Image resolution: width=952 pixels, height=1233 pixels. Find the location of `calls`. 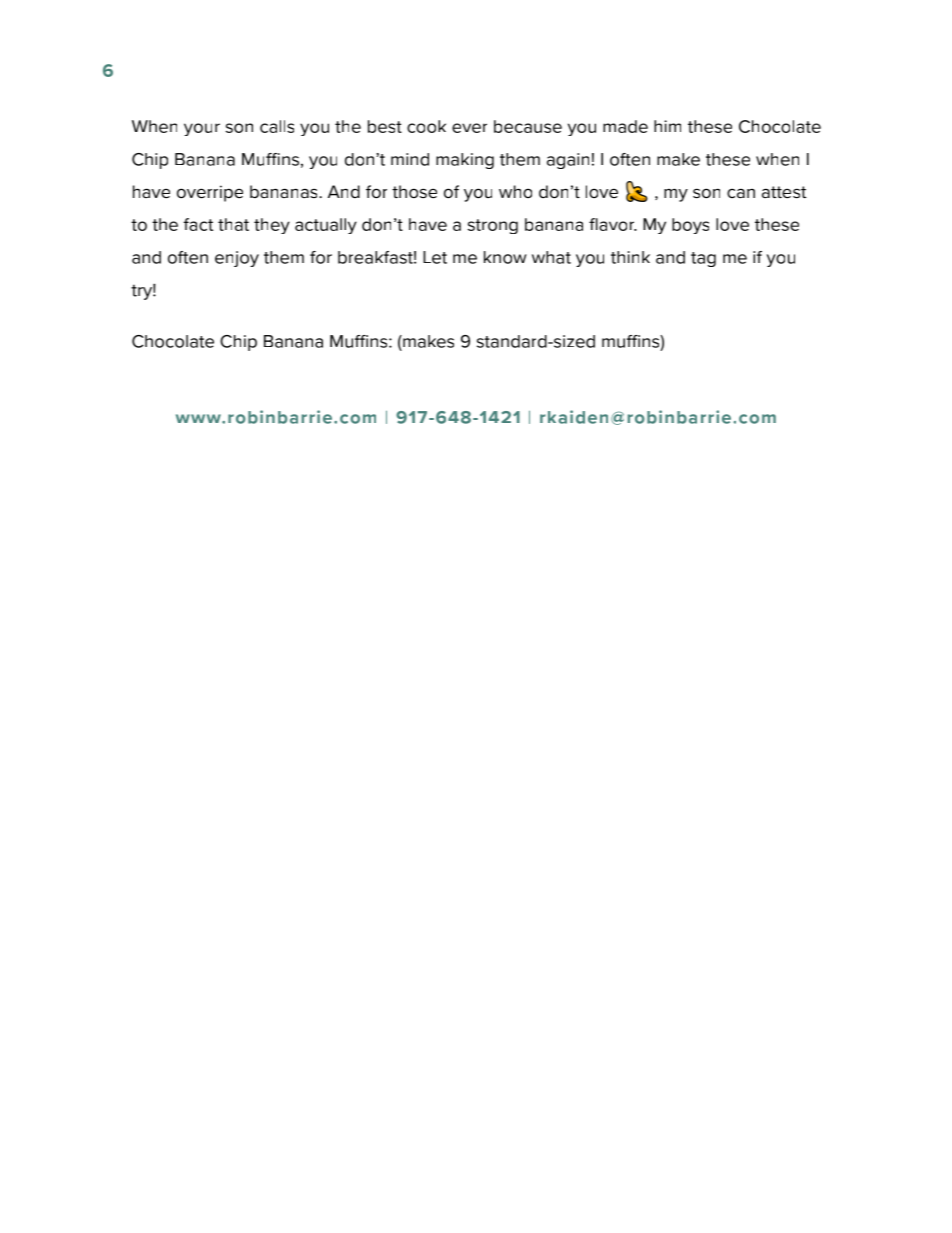

calls is located at coordinates (277, 126).
